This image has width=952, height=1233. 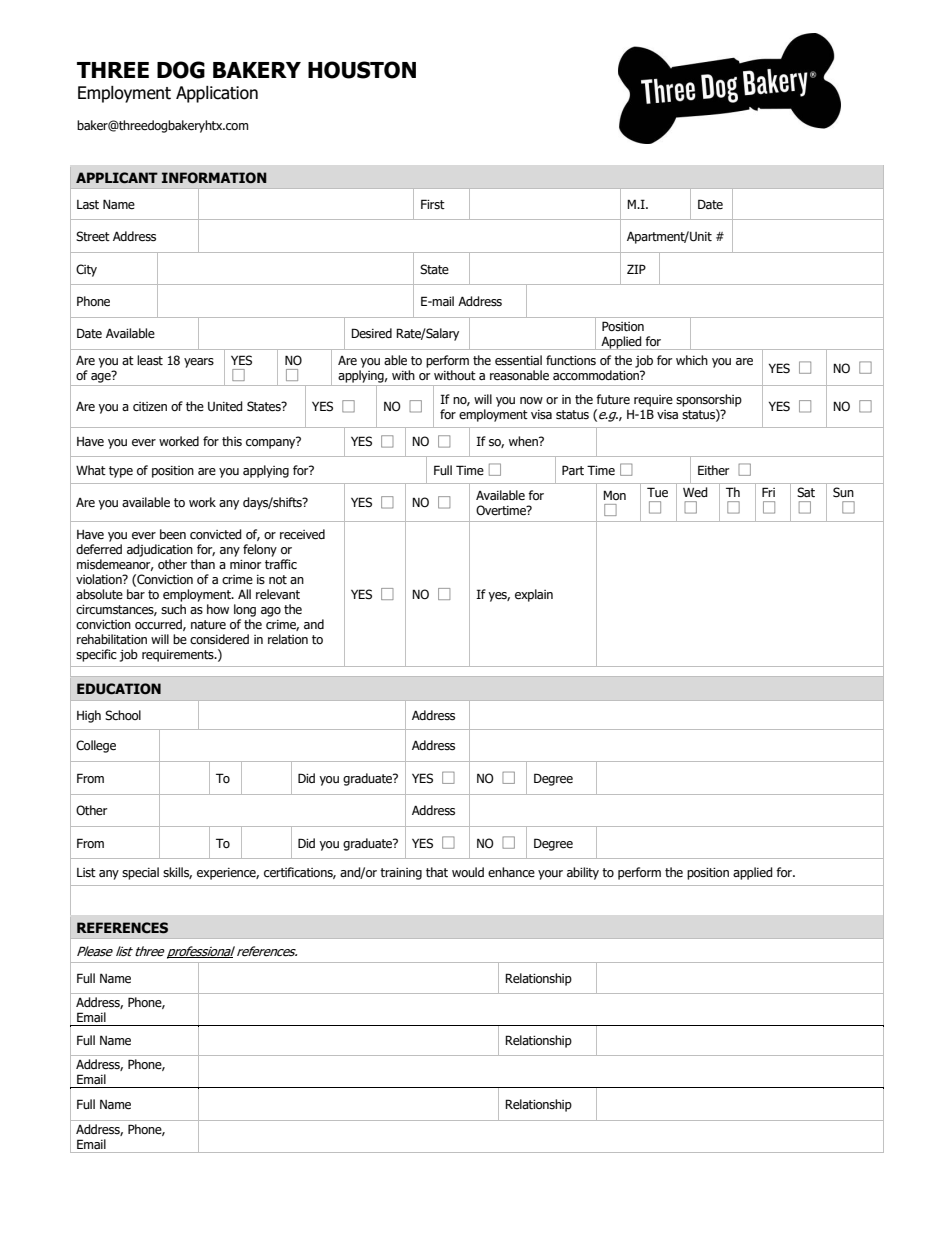 I want to click on ZIP, so click(x=636, y=269).
